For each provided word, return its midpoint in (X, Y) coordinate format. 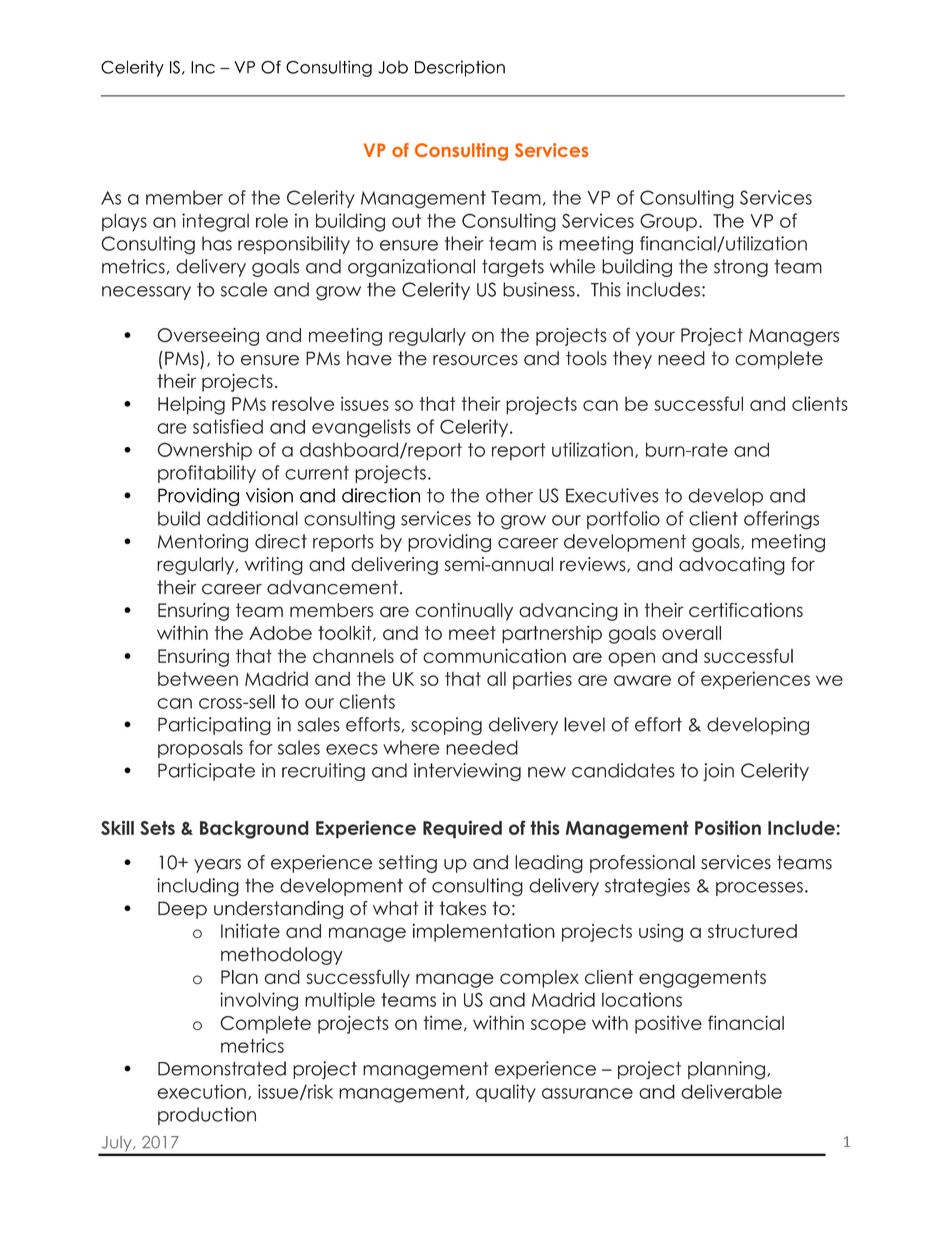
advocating (732, 566)
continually (464, 612)
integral (215, 222)
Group (668, 222)
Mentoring (203, 543)
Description (460, 68)
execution (201, 1091)
